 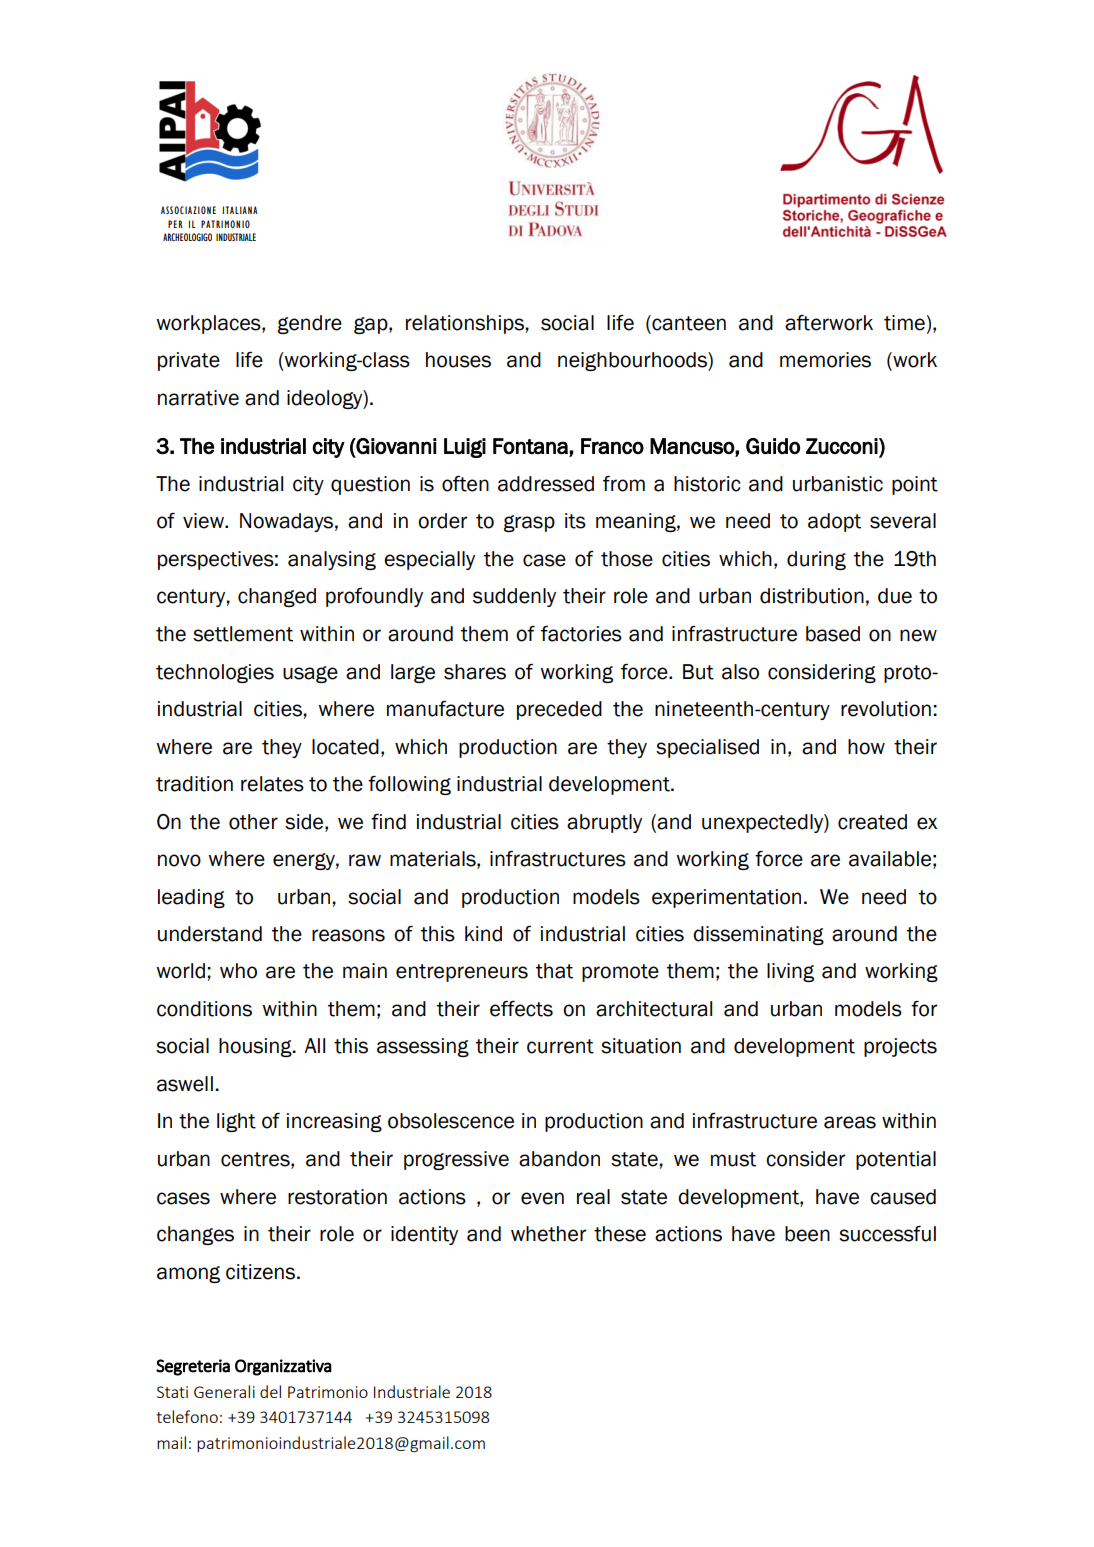 What do you see at coordinates (604, 823) in the screenshot?
I see `abruptly` at bounding box center [604, 823].
